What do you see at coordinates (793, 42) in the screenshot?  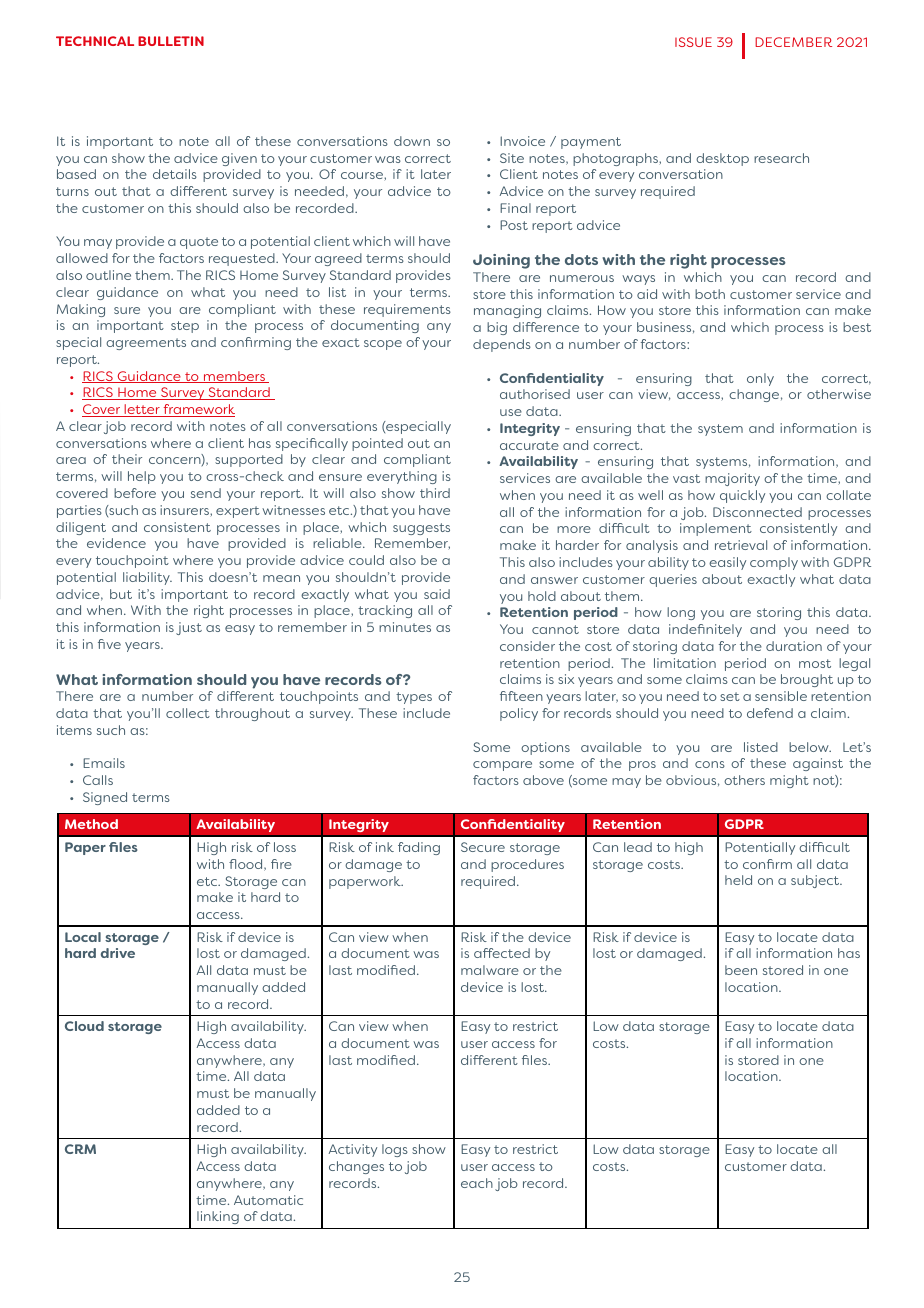 I see `DECEMBER` at bounding box center [793, 42].
